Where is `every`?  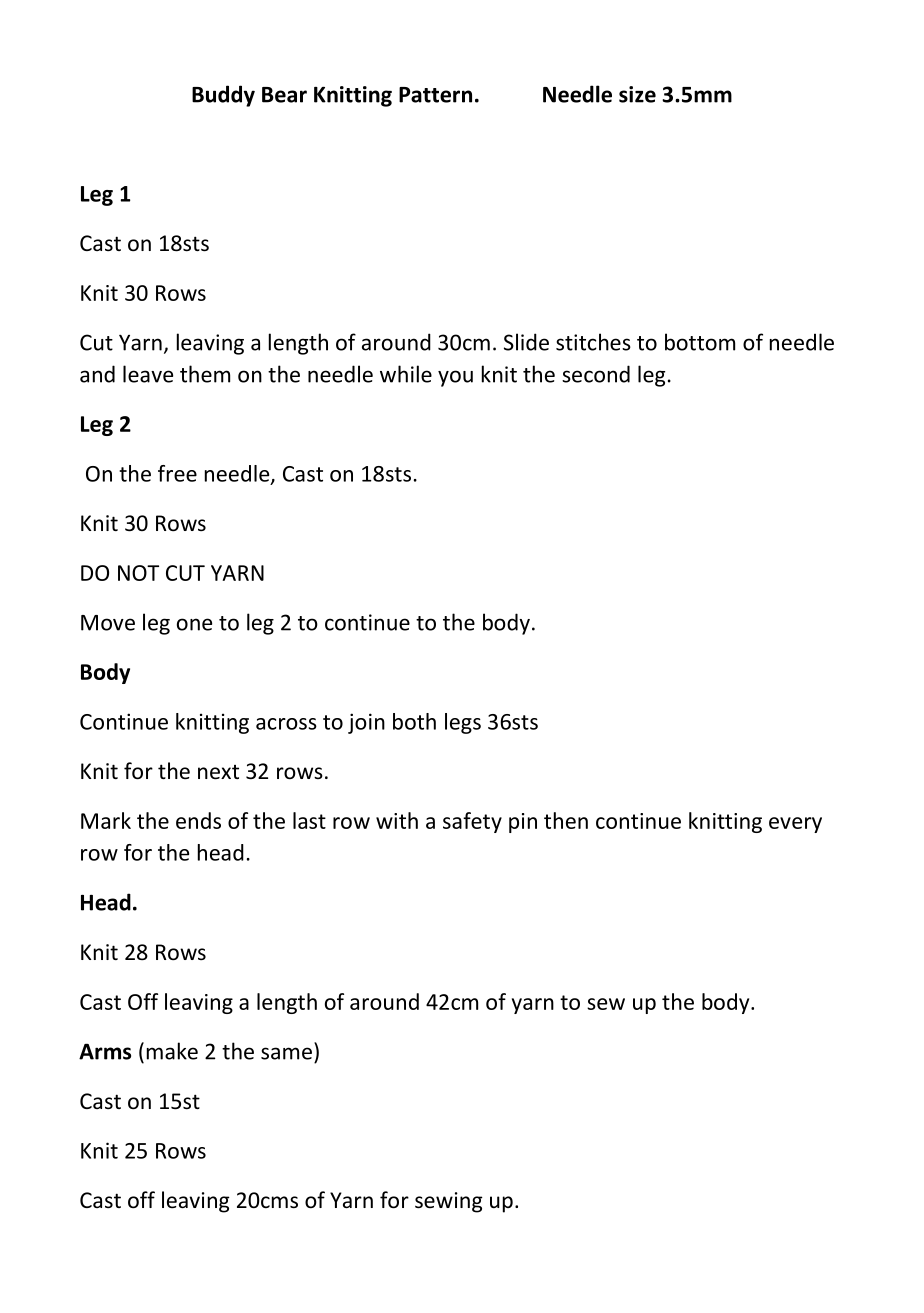
every is located at coordinates (795, 825).
